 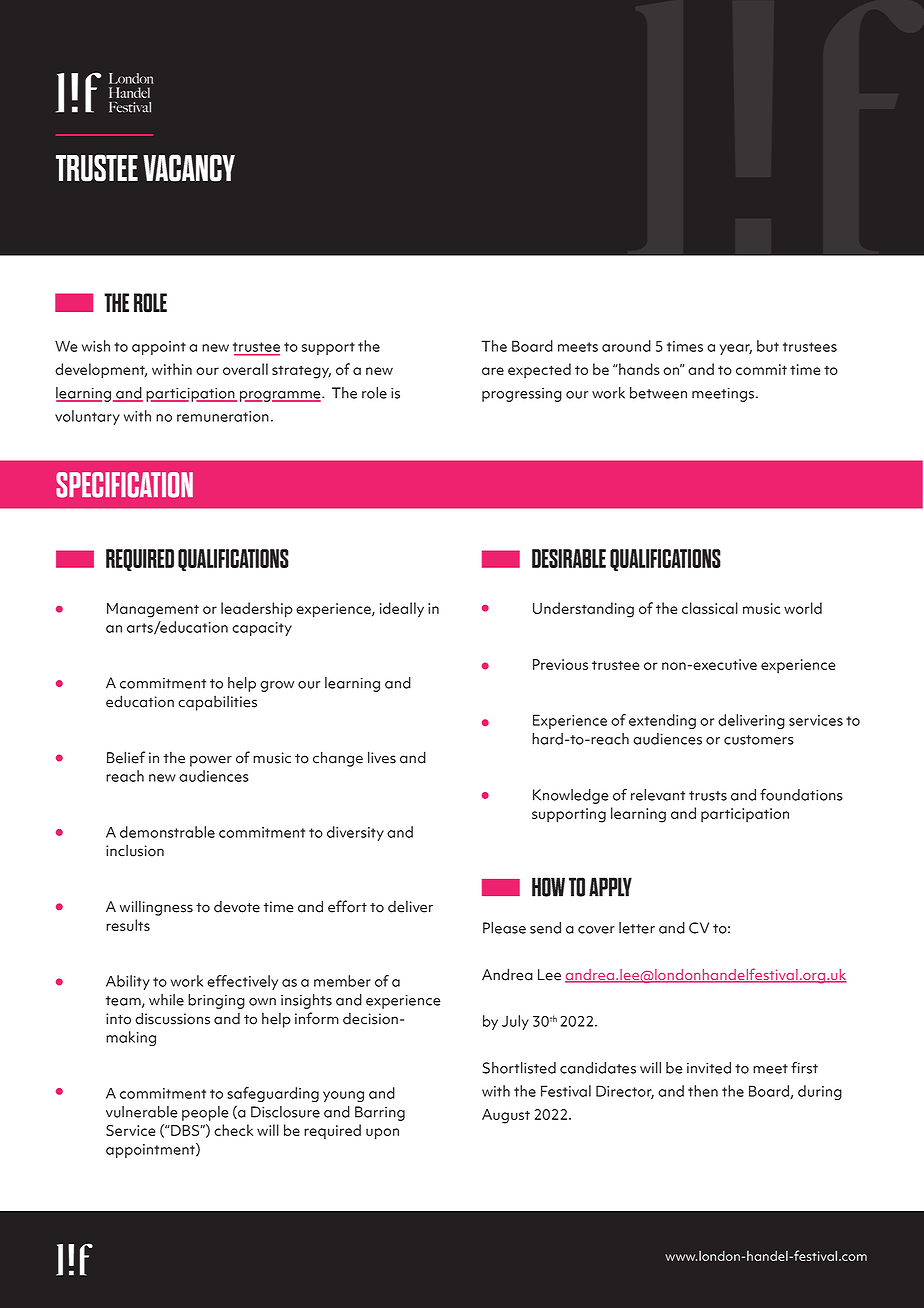 What do you see at coordinates (493, 371) in the page?
I see `are` at bounding box center [493, 371].
